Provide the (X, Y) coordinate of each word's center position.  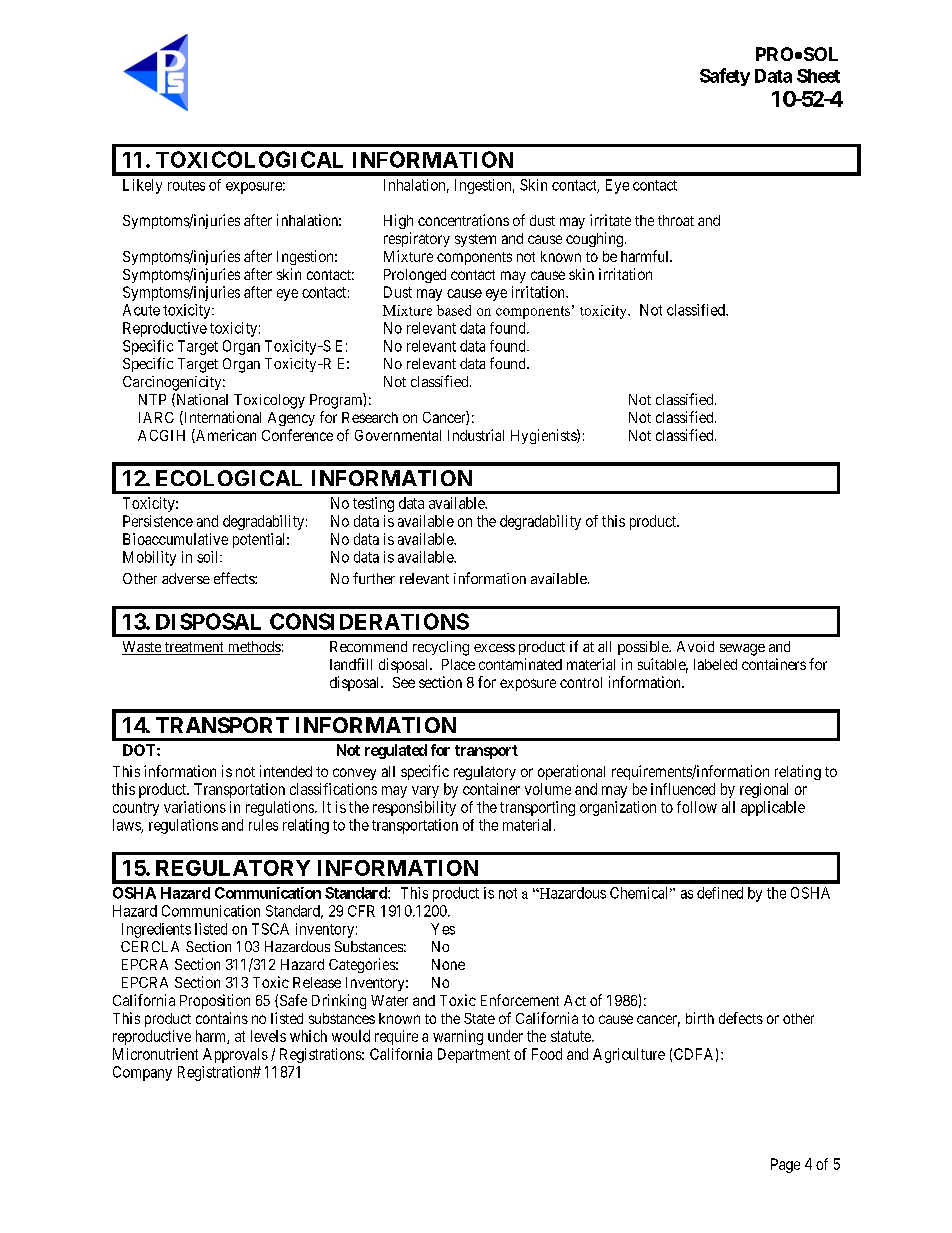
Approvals (235, 1055)
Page (785, 1165)
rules (263, 825)
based (454, 310)
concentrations (463, 220)
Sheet (818, 76)
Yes (443, 929)
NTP (152, 399)
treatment (194, 648)
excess (494, 648)
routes (186, 185)
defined (720, 893)
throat (676, 220)
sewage (742, 650)
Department (474, 1055)
